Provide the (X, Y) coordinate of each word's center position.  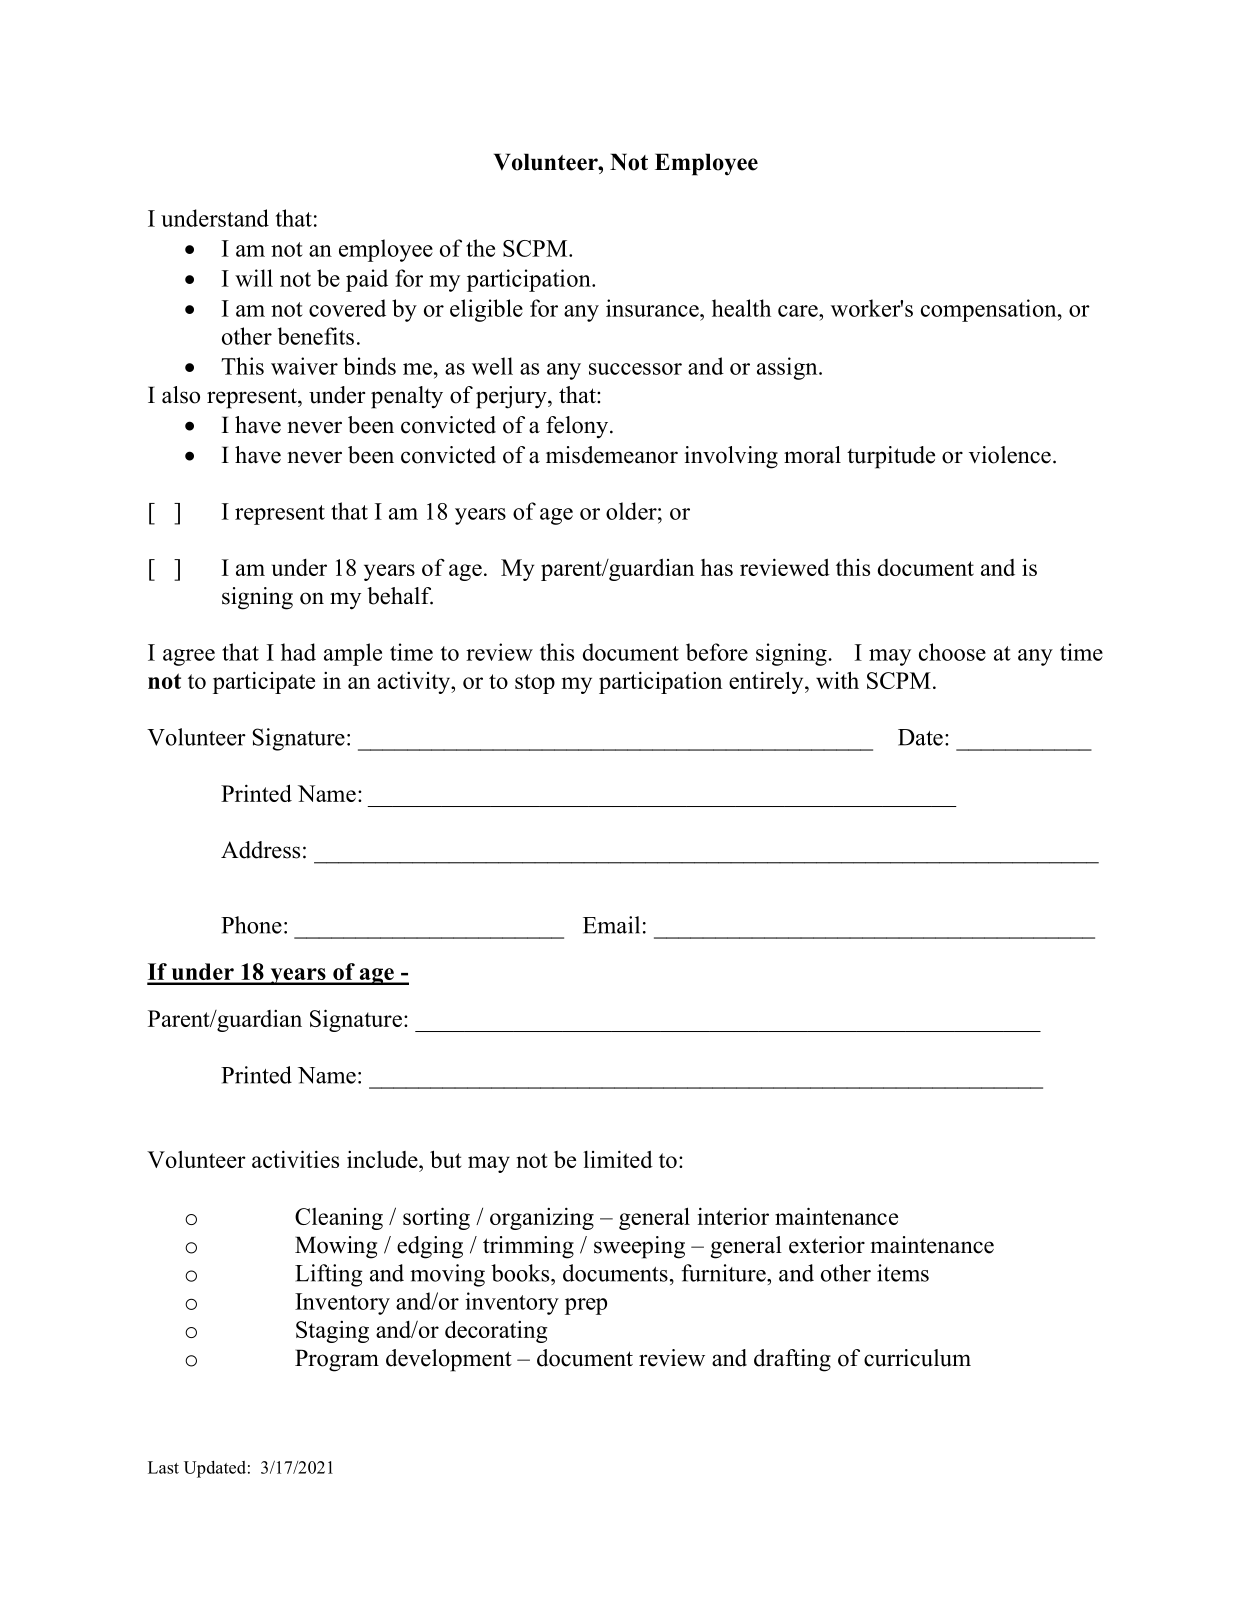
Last (163, 1467)
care (799, 311)
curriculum (917, 1358)
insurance (653, 308)
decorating (496, 1331)
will (254, 278)
